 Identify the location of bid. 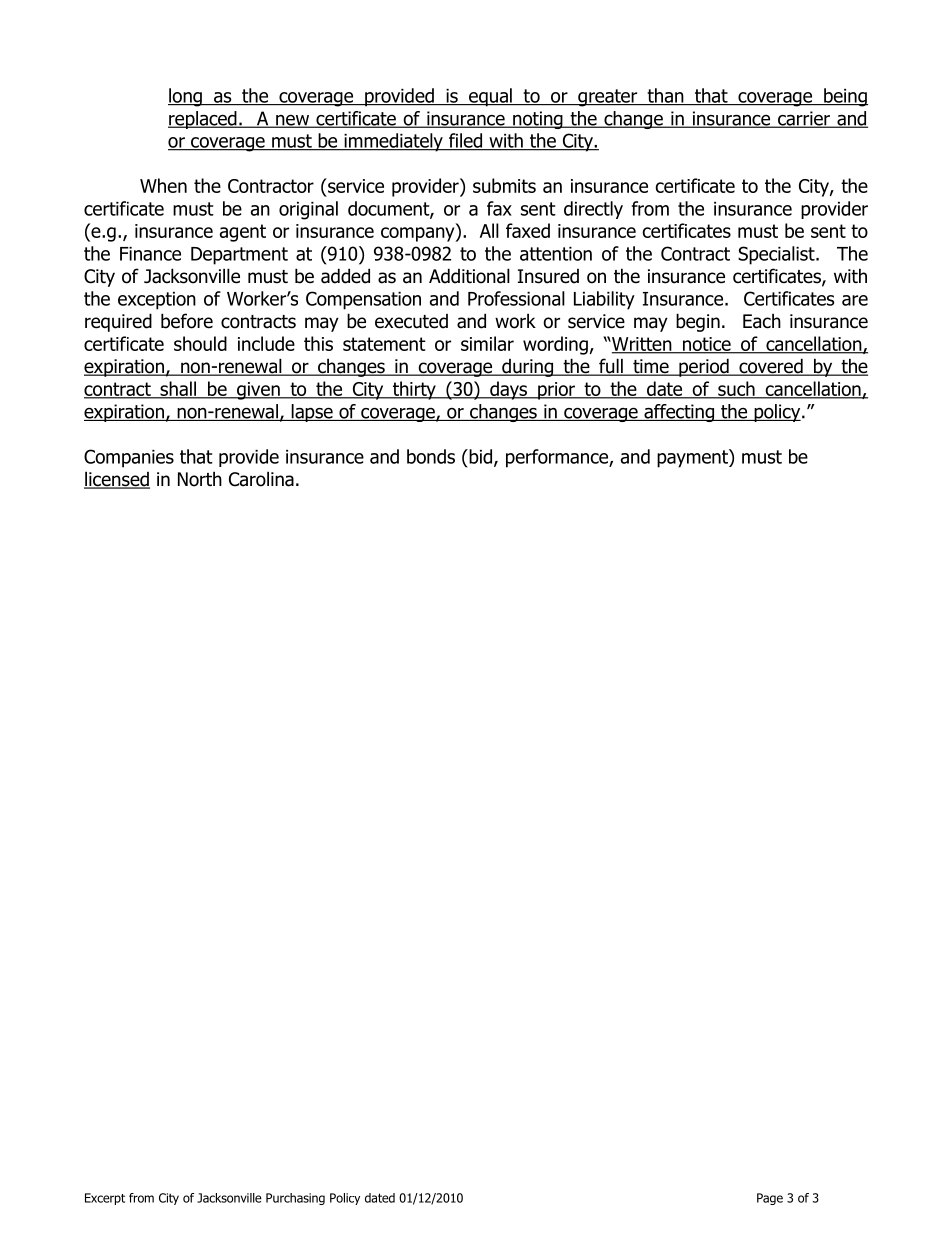
(481, 457).
